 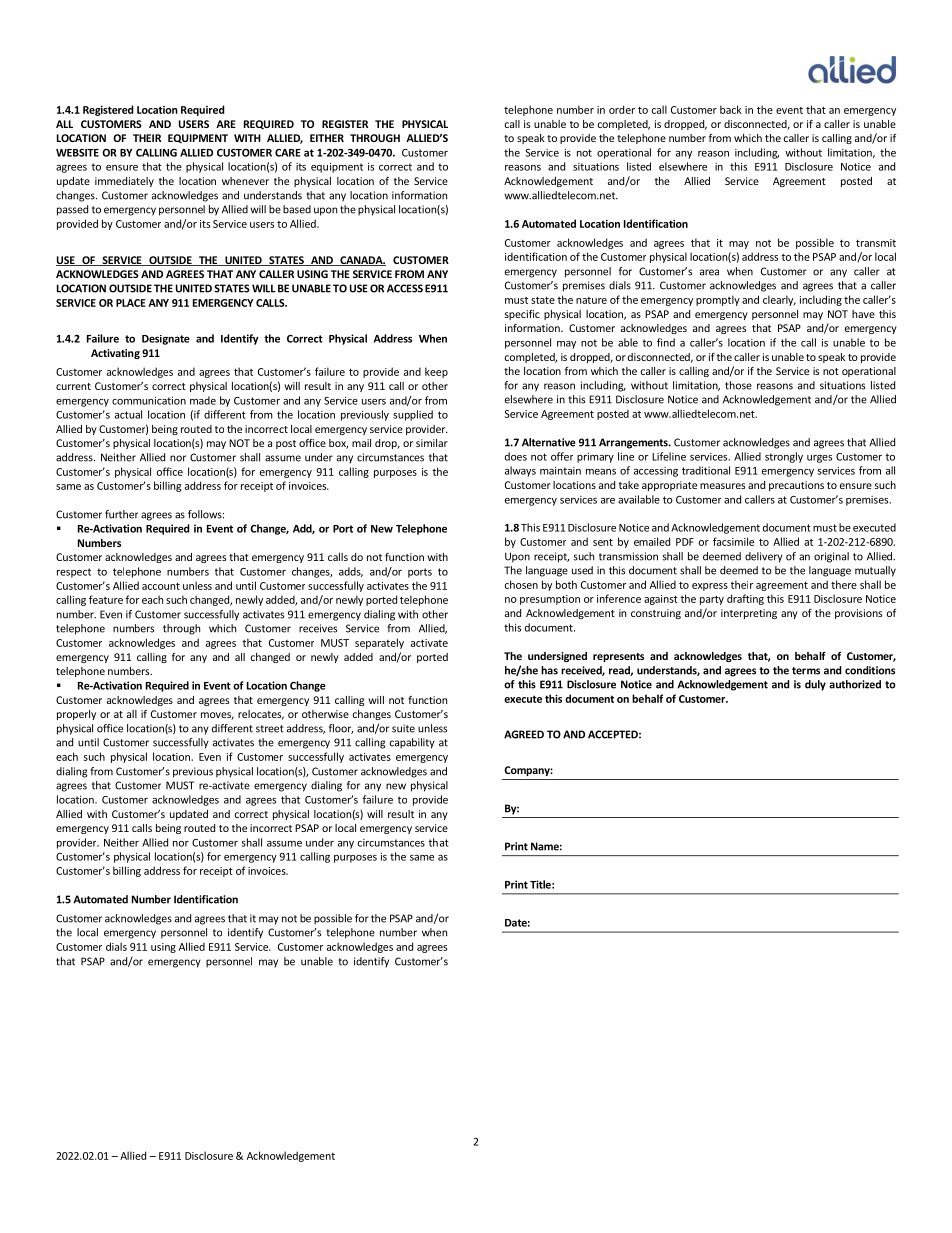 I want to click on clearly, so click(x=779, y=300).
